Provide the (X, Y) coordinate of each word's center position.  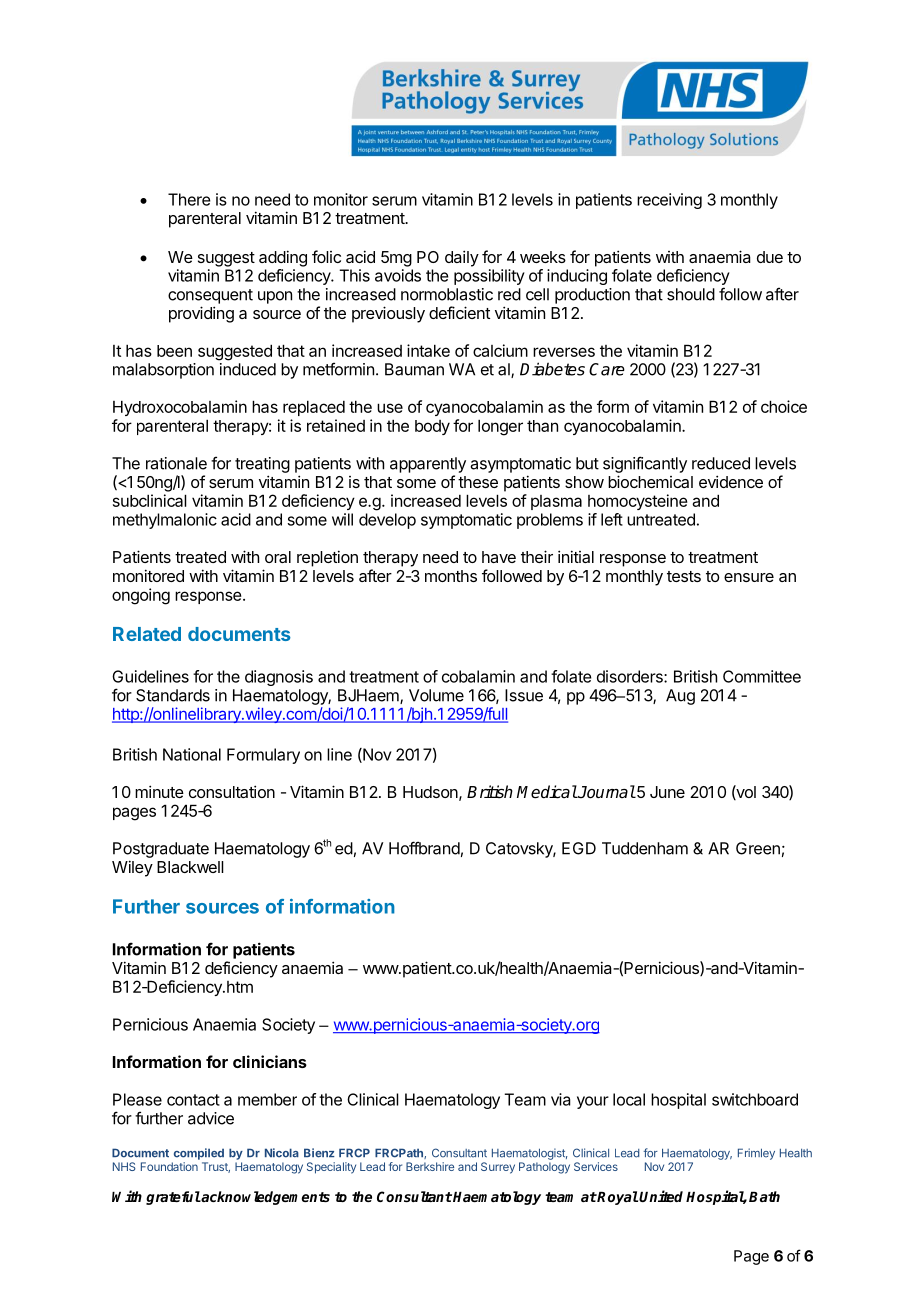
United (661, 1196)
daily (462, 258)
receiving (669, 201)
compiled (199, 1154)
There (189, 199)
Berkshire (430, 1166)
